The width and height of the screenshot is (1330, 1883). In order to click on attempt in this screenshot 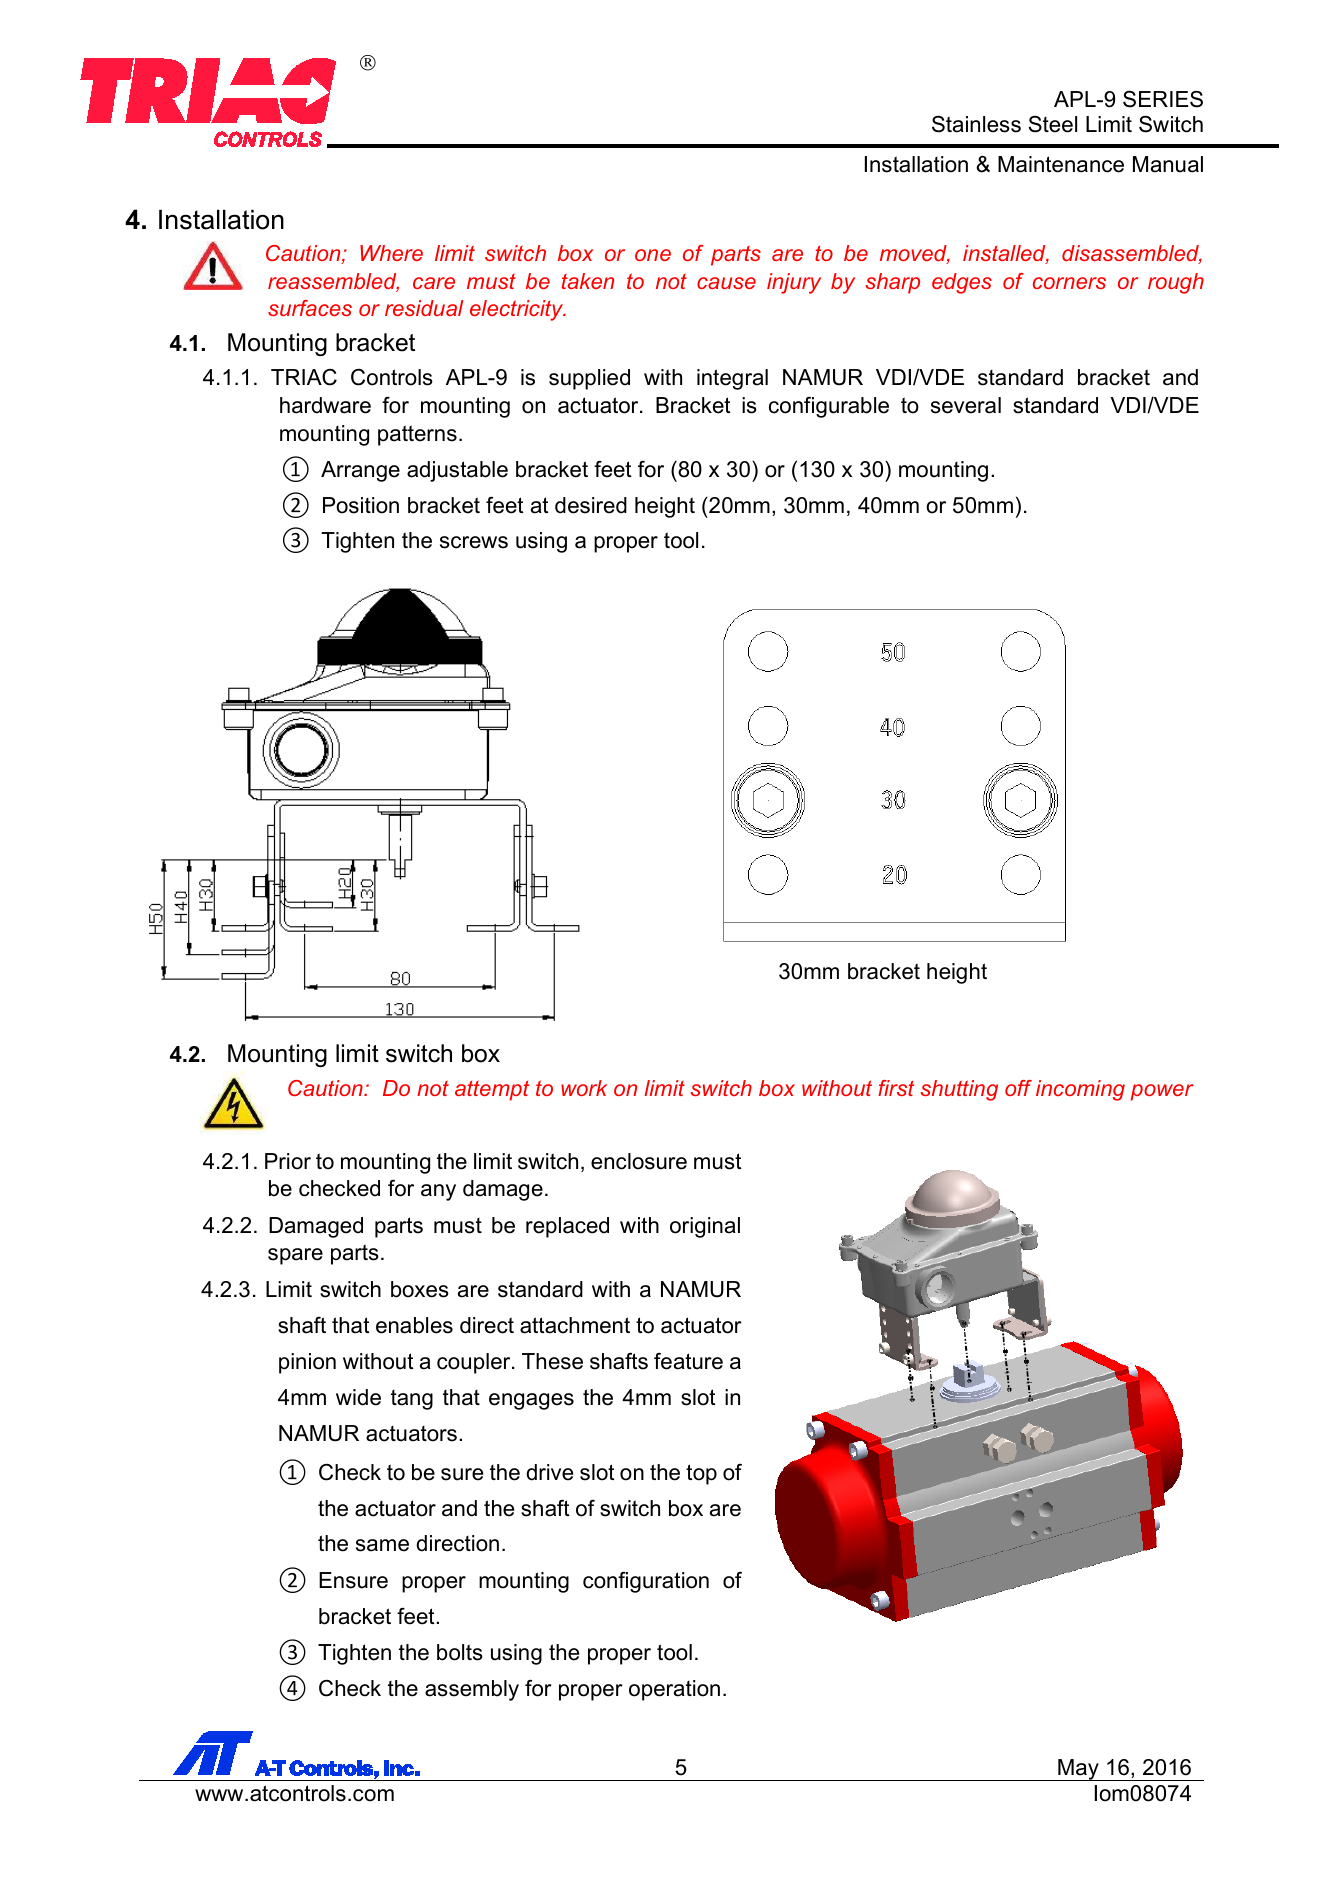, I will do `click(492, 1091)`.
